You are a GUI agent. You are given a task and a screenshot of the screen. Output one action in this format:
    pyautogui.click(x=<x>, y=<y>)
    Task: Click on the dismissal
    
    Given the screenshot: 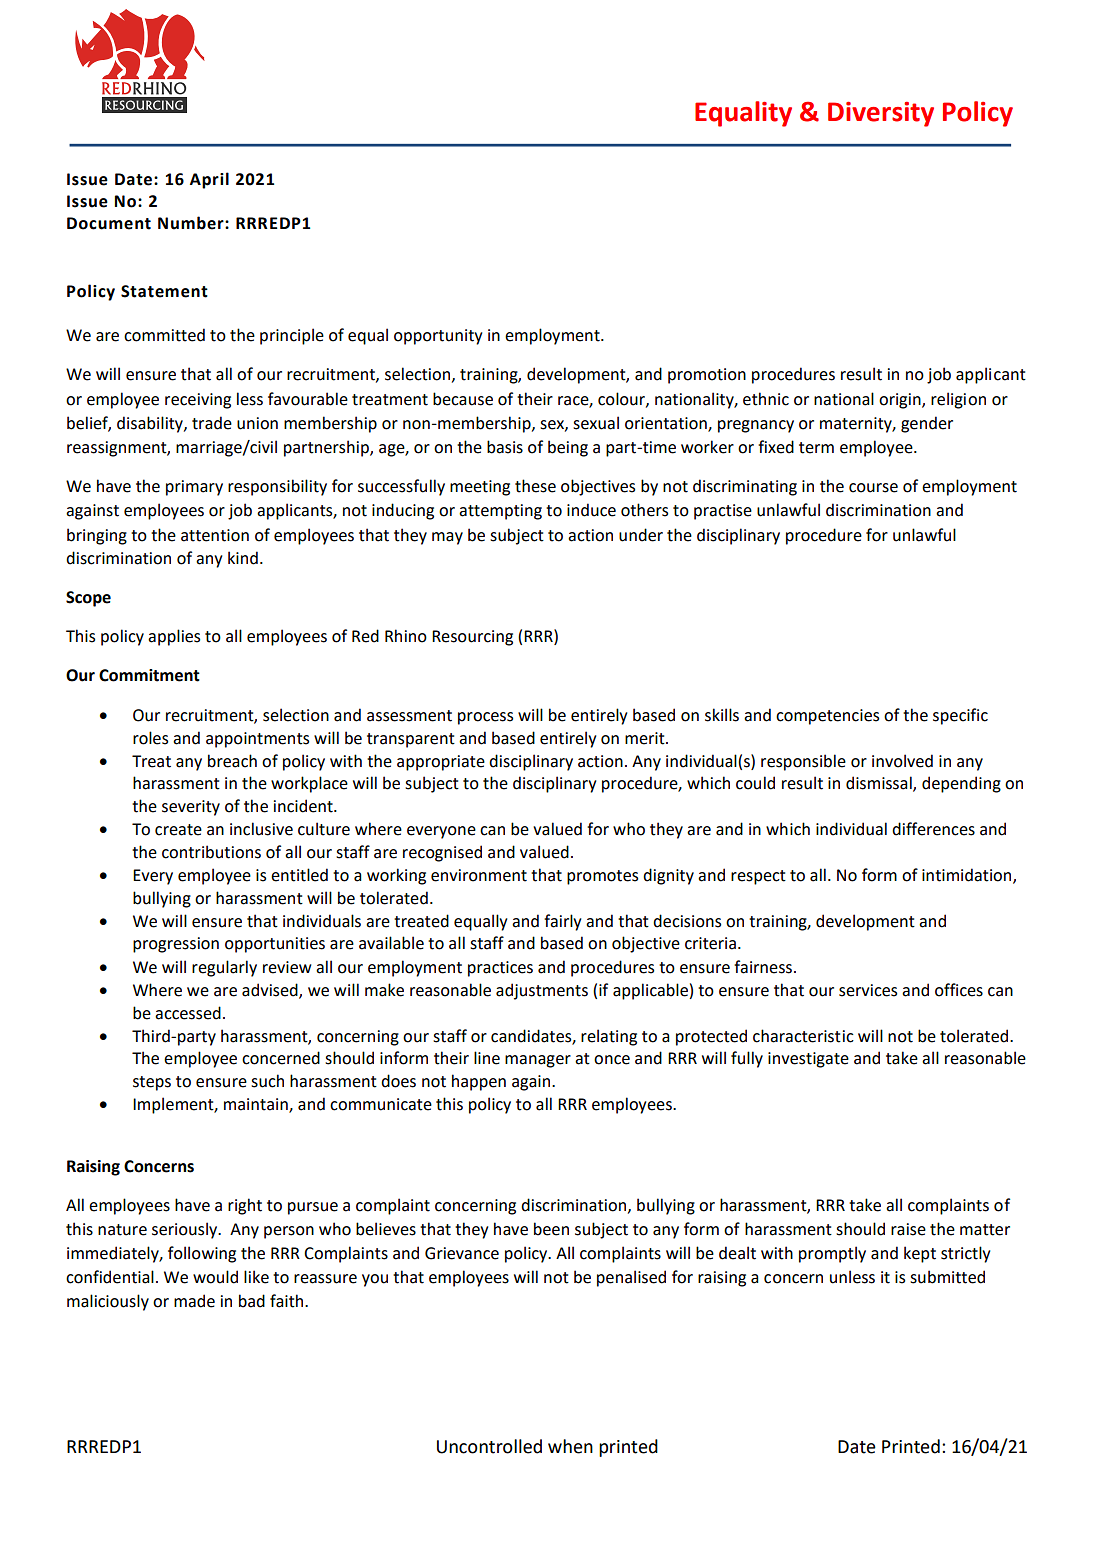 What is the action you would take?
    pyautogui.click(x=880, y=784)
